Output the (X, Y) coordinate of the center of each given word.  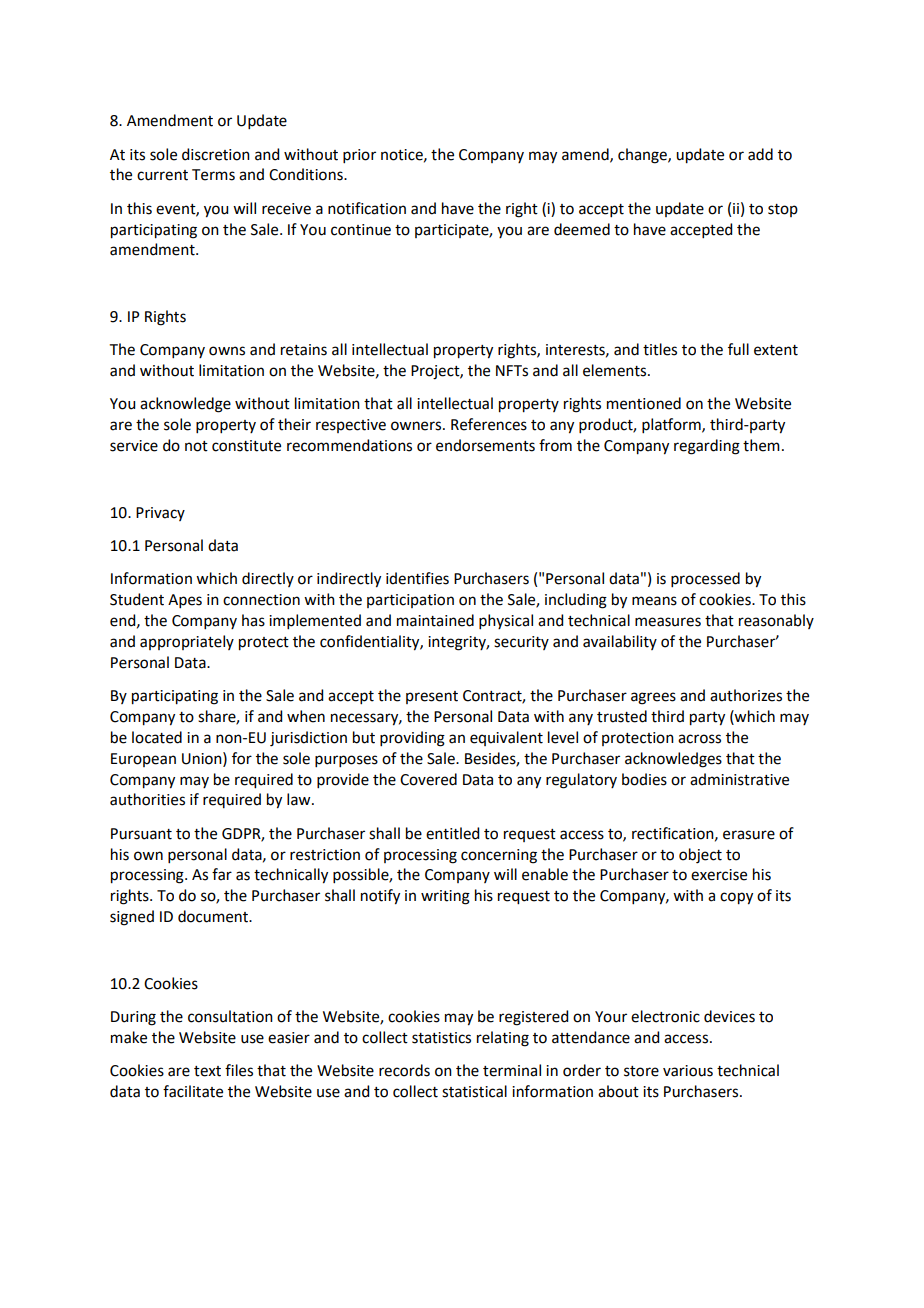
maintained (435, 620)
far (222, 874)
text (207, 1071)
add (760, 154)
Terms (213, 175)
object (700, 856)
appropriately (187, 642)
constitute (246, 446)
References (489, 424)
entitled (452, 833)
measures (668, 622)
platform (672, 425)
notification (367, 208)
